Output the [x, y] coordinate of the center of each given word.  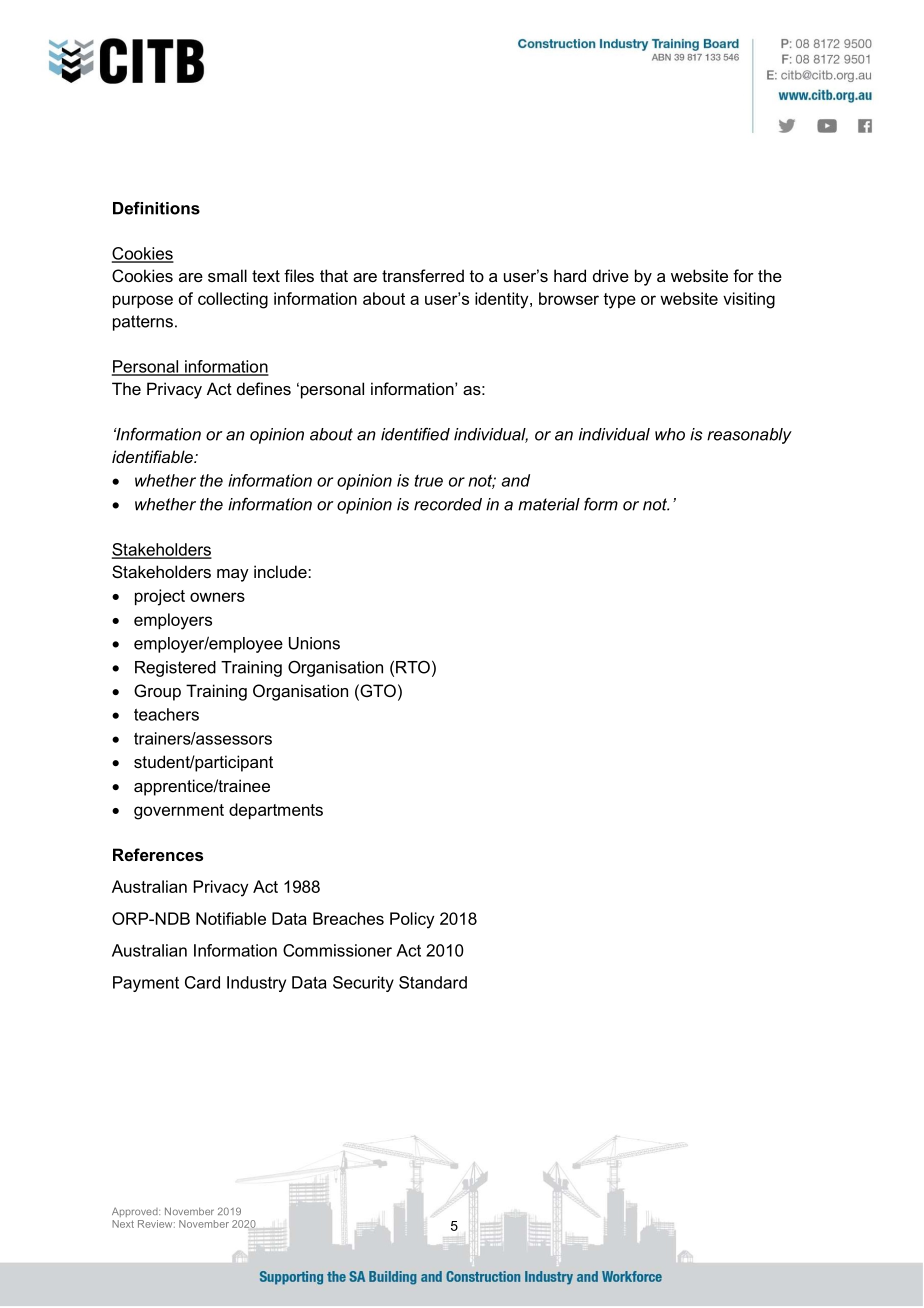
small [227, 275]
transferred [423, 275]
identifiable [153, 456]
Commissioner [337, 950]
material [549, 504]
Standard [433, 982]
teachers [166, 714]
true [428, 481]
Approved [136, 1212]
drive [611, 275]
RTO [413, 667]
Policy [412, 920]
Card [202, 982]
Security [363, 984]
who [670, 434]
